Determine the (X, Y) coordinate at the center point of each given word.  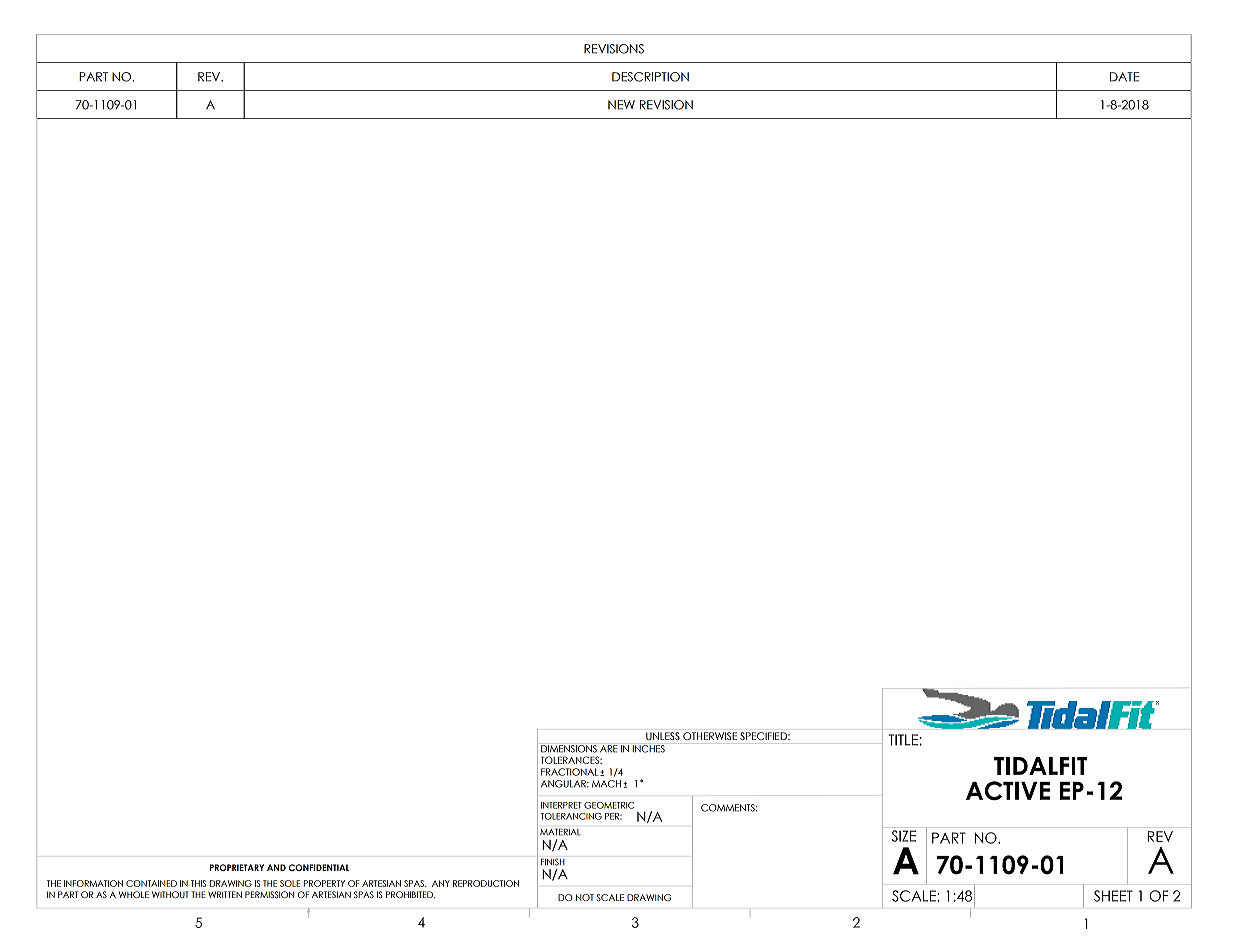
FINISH (553, 862)
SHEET (1113, 896)
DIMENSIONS (569, 748)
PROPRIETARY (237, 867)
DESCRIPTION (650, 77)
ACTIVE (1008, 790)
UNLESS (663, 736)
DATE (1124, 77)
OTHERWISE (710, 736)
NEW (621, 105)
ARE (609, 748)
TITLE (903, 740)
